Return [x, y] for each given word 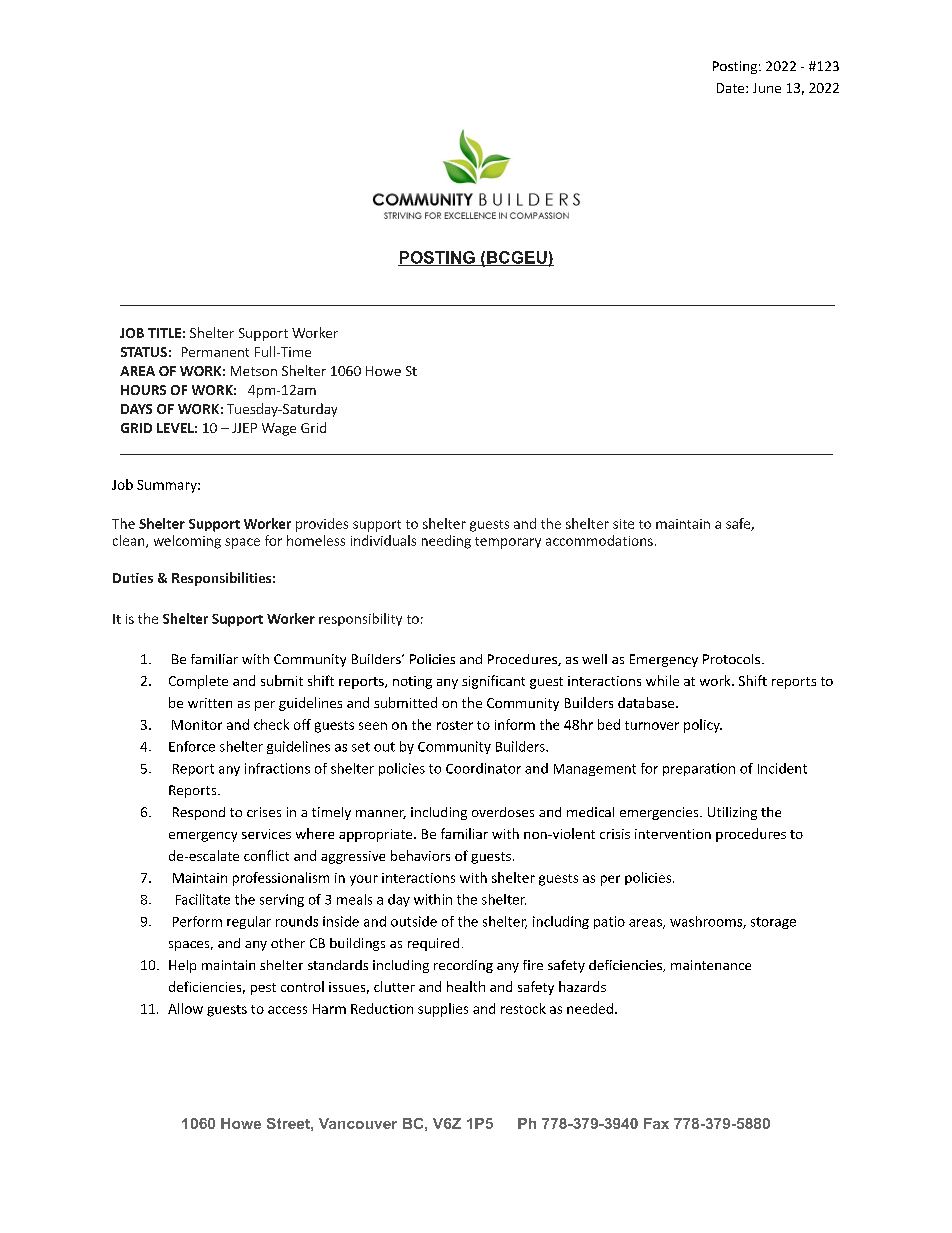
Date [732, 88]
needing [446, 542]
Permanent [215, 352]
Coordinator [483, 768]
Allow [185, 1008]
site [623, 524]
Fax [656, 1123]
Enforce [192, 746]
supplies [443, 1010]
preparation [699, 769]
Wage [279, 429]
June [767, 88]
